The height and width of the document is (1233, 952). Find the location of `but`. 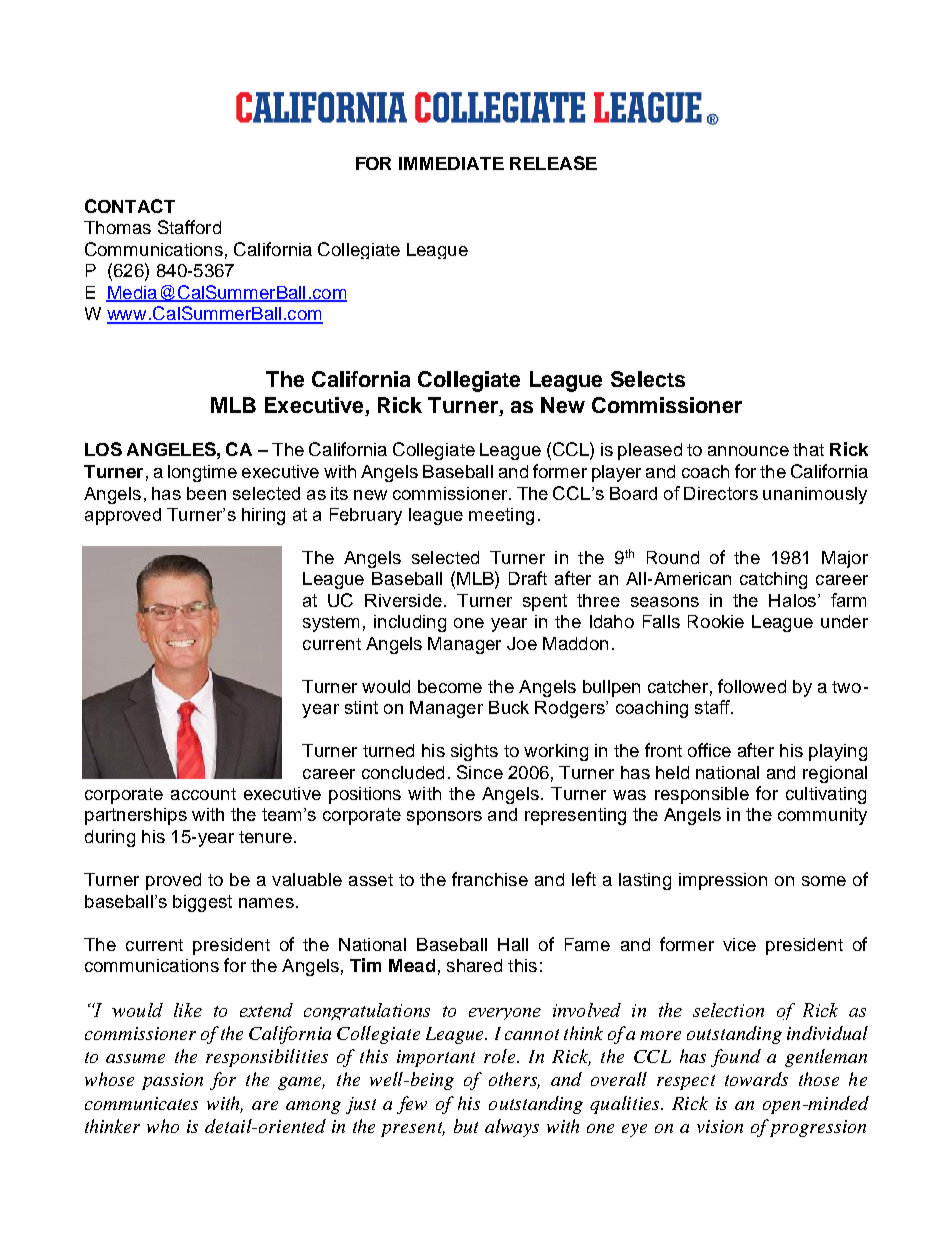

but is located at coordinates (466, 1126).
